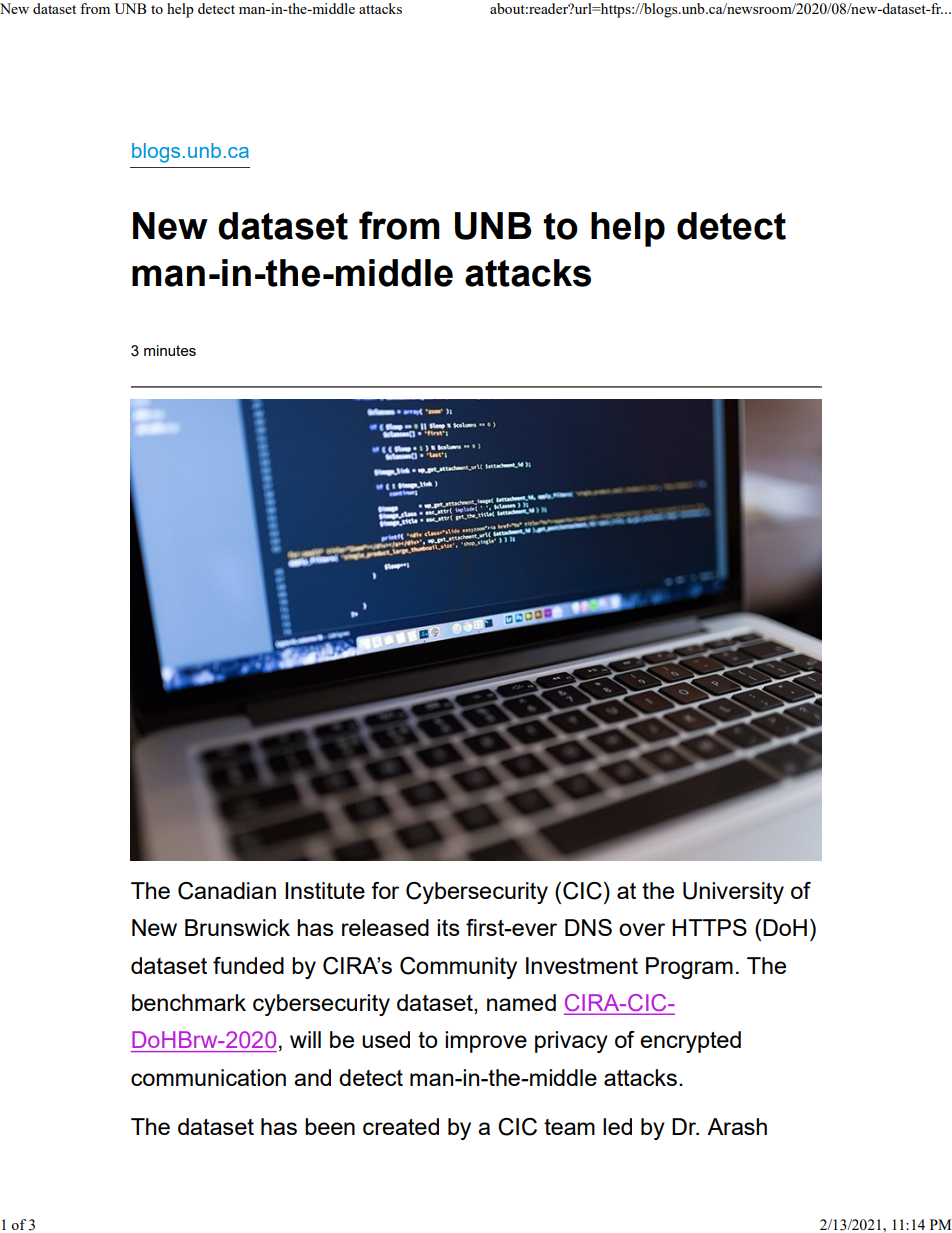  What do you see at coordinates (642, 929) in the screenshot?
I see `over` at bounding box center [642, 929].
